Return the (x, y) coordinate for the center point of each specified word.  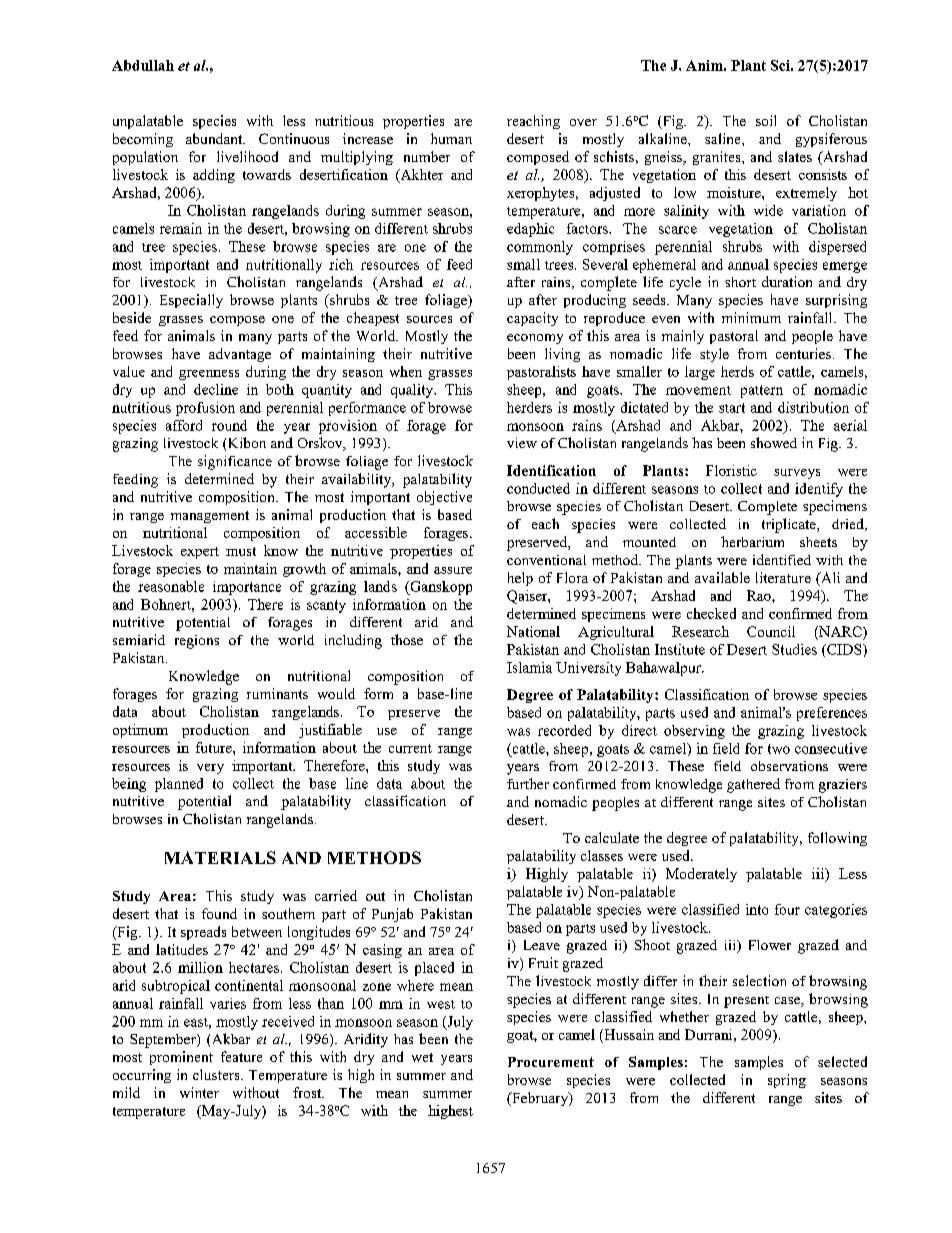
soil (766, 120)
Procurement (551, 1062)
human (451, 138)
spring (787, 1081)
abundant (215, 138)
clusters (217, 1074)
